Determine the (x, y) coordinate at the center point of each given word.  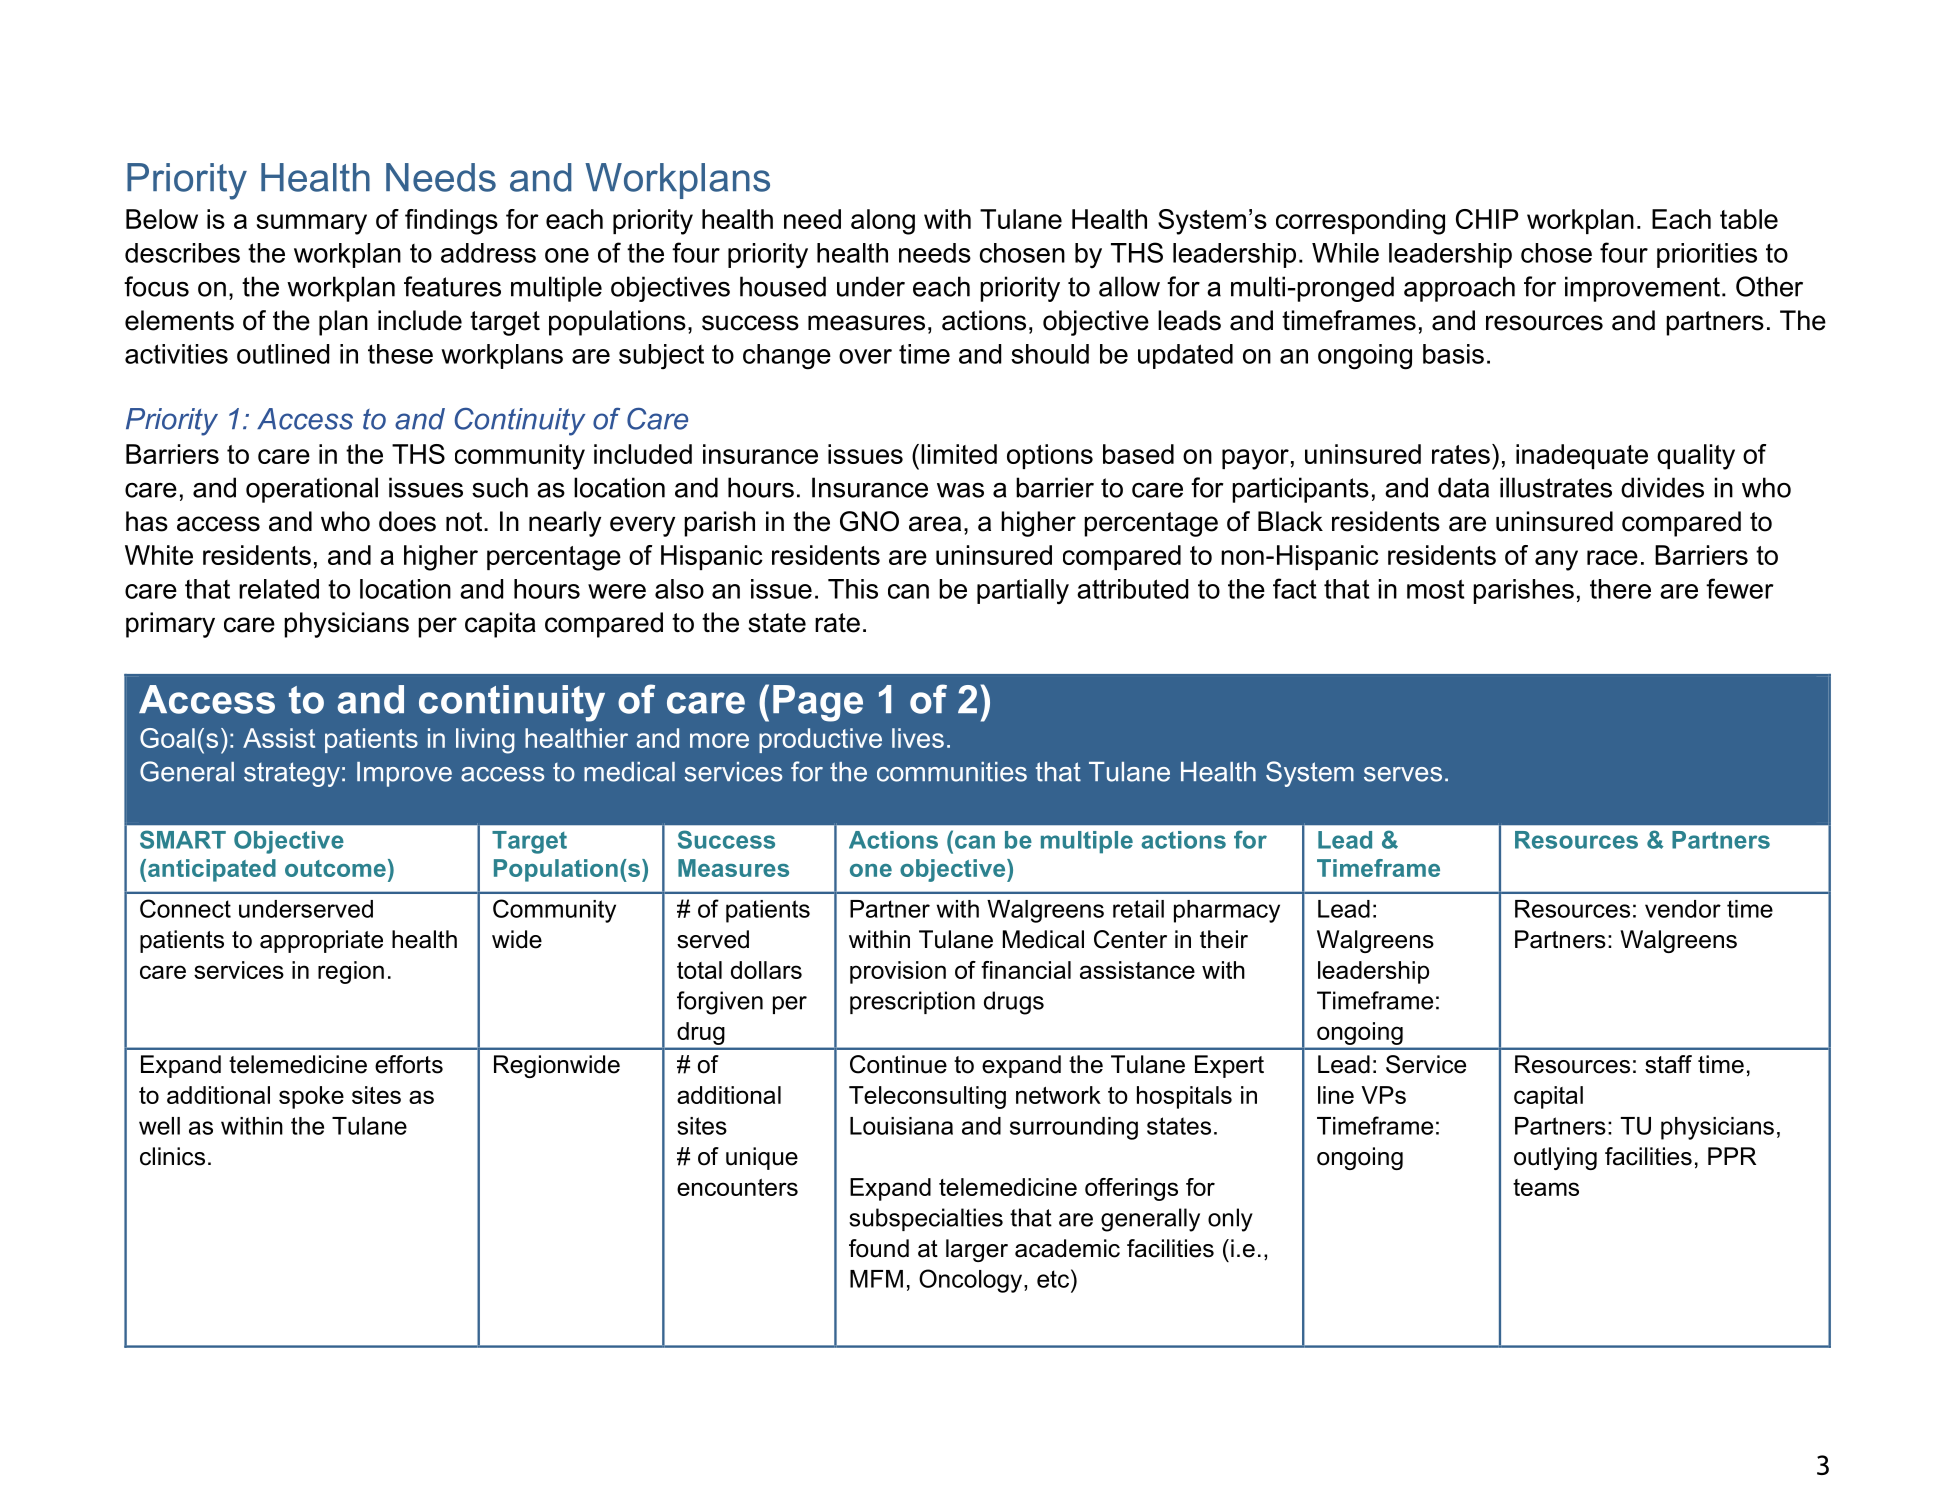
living (485, 741)
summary (312, 224)
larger (977, 1250)
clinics (172, 1156)
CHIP (1487, 219)
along (883, 222)
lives (918, 738)
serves (1403, 774)
